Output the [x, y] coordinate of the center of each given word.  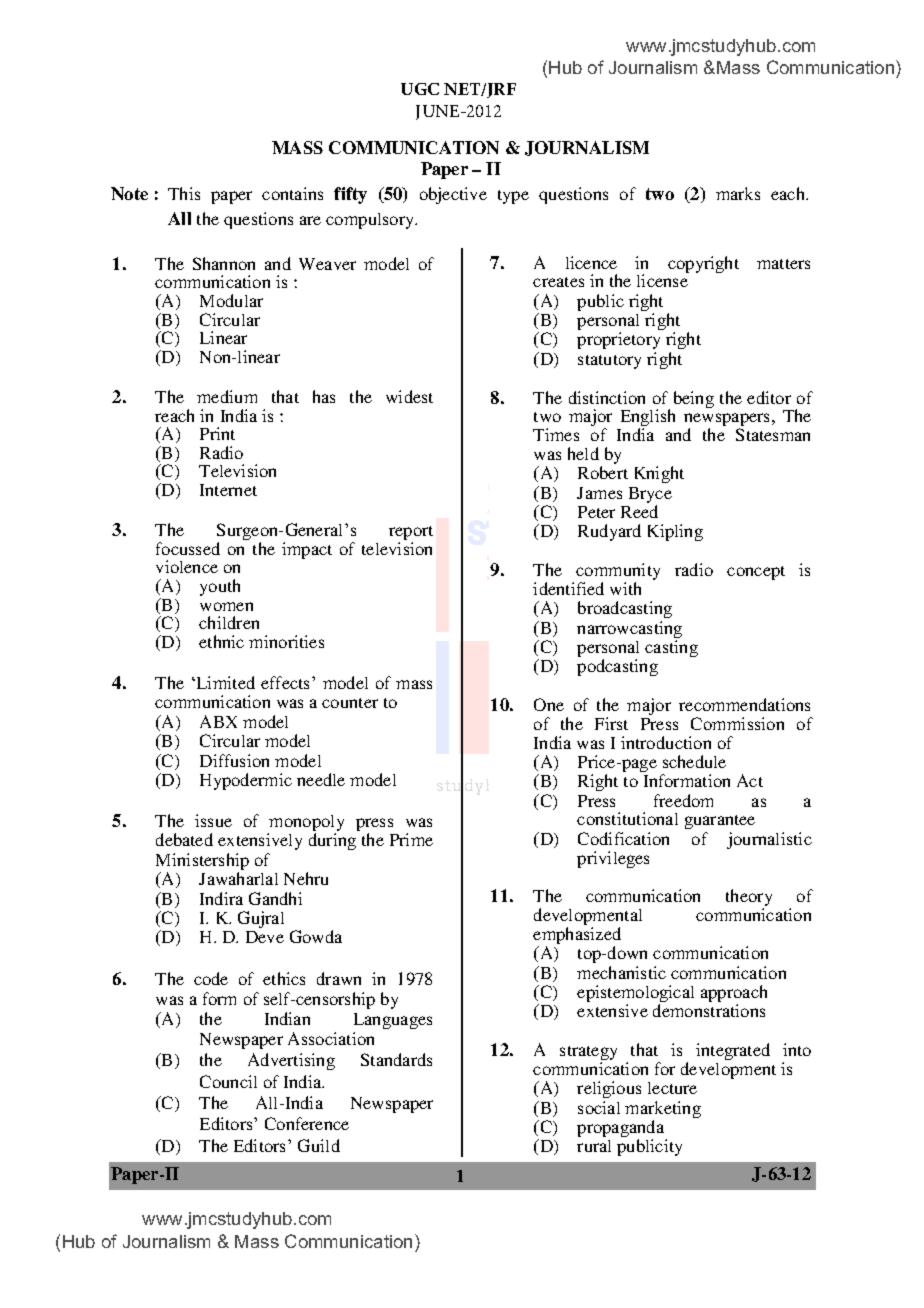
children [229, 622]
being [694, 399]
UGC [420, 89]
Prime [411, 839]
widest [409, 396]
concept [756, 573]
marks [738, 193]
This [184, 193]
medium [227, 396]
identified [568, 588]
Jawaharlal [238, 878]
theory [749, 899]
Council [228, 1081]
